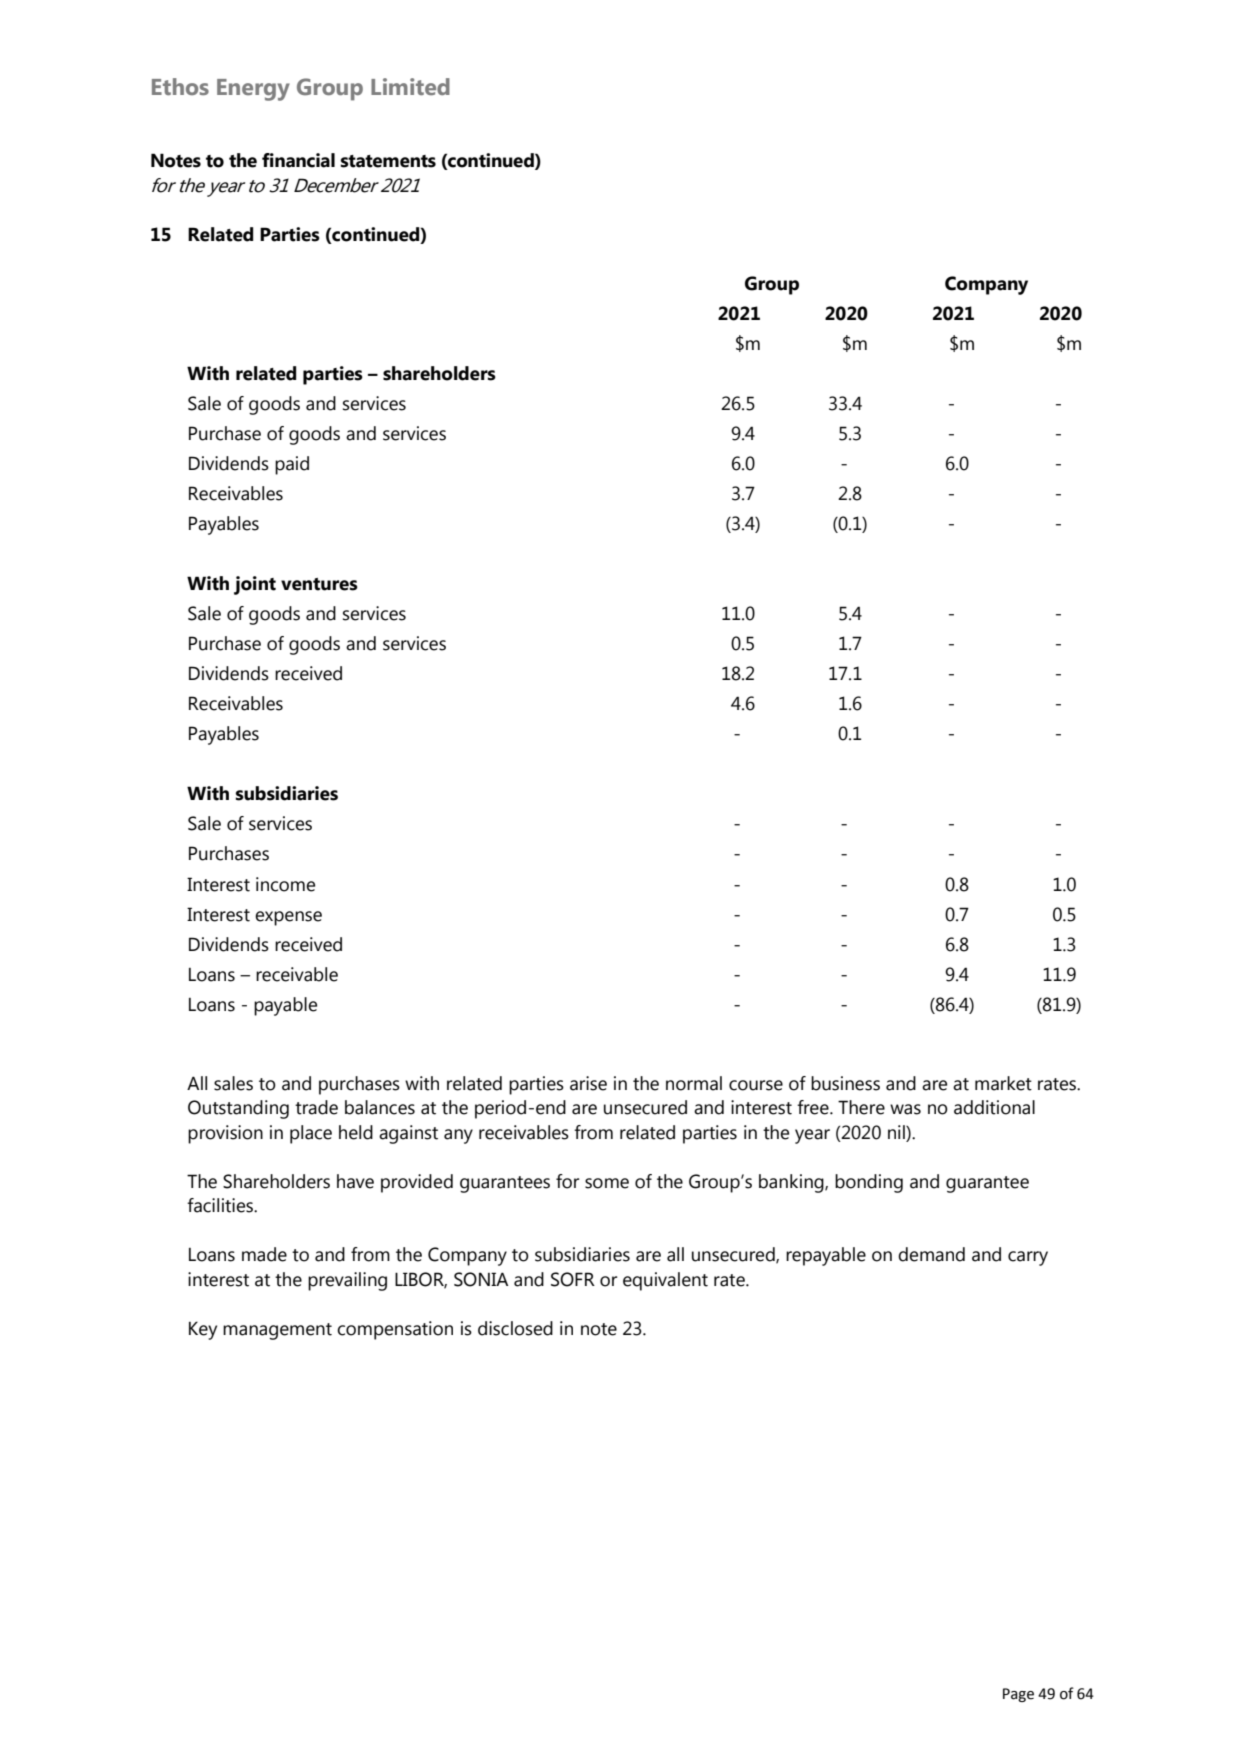 Image resolution: width=1241 pixels, height=1755 pixels. What do you see at coordinates (845, 1083) in the screenshot?
I see `business` at bounding box center [845, 1083].
